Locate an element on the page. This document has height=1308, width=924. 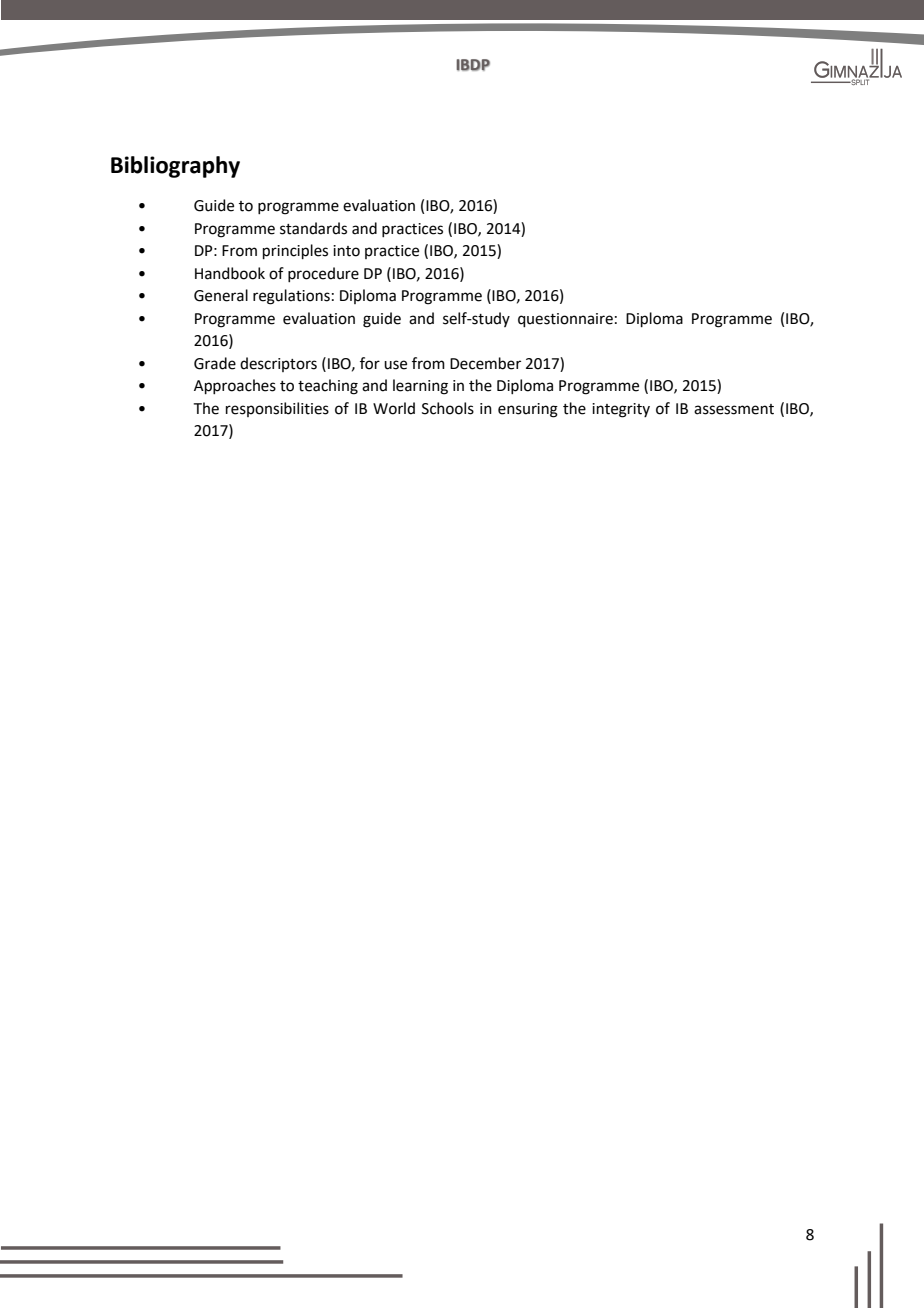
into is located at coordinates (346, 251).
